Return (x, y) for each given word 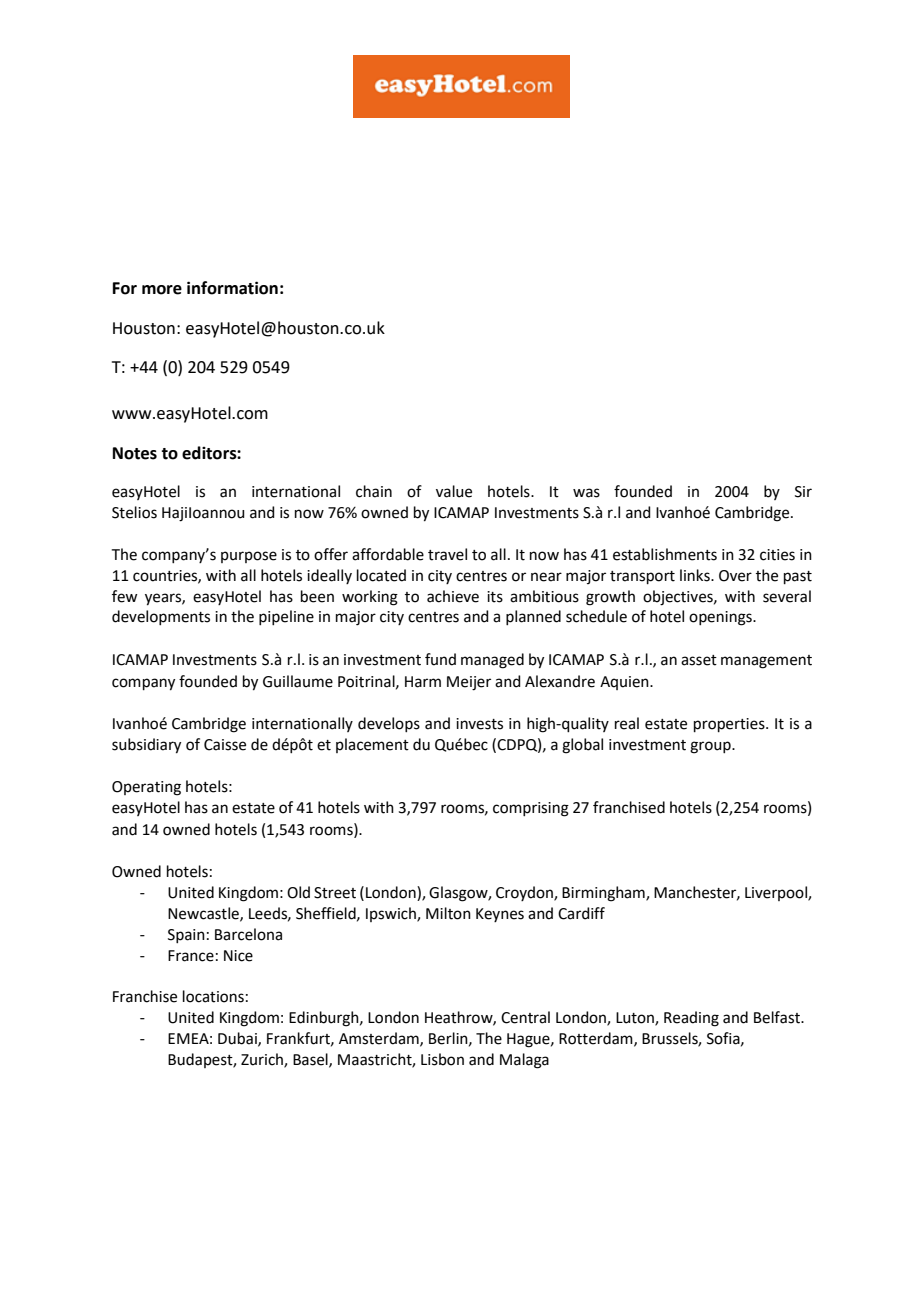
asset (699, 660)
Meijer (469, 683)
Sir (803, 492)
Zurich (263, 1060)
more (162, 290)
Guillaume (298, 681)
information (232, 288)
